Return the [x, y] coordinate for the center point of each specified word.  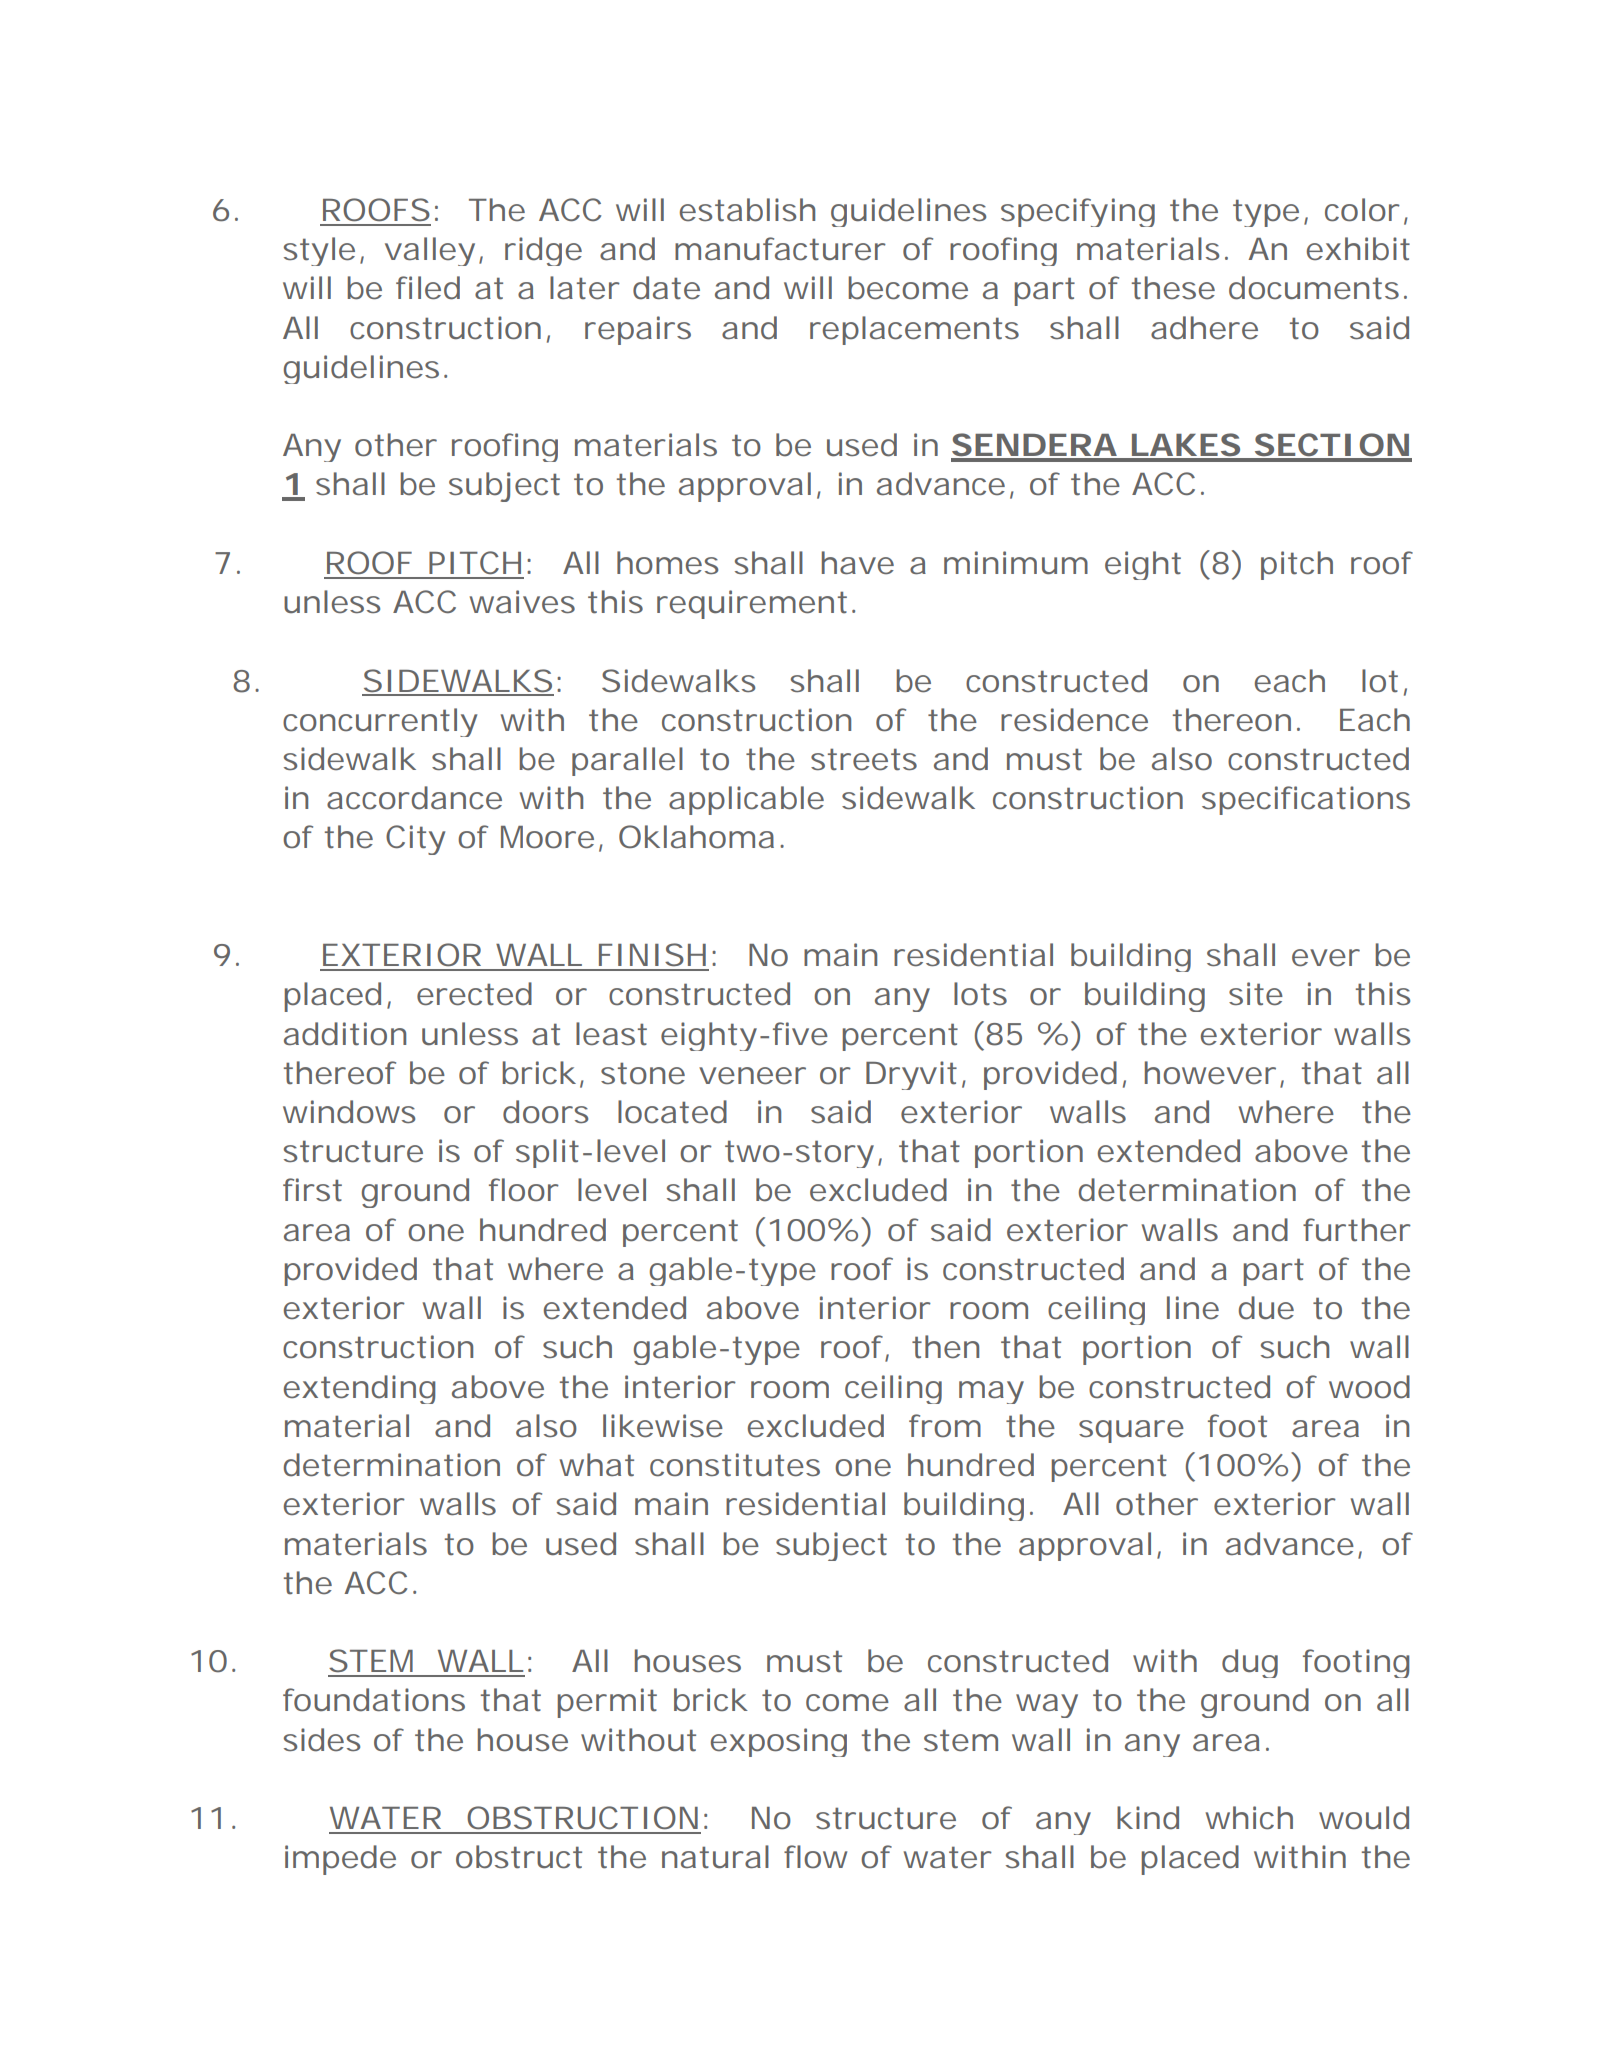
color [1361, 210]
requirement [751, 604]
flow [812, 1856]
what [597, 1465]
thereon [1230, 720]
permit [607, 1703]
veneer [751, 1076]
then [943, 1347]
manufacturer [779, 249]
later [583, 288]
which [1247, 1818]
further [1356, 1230]
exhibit [1358, 249]
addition [343, 1034]
